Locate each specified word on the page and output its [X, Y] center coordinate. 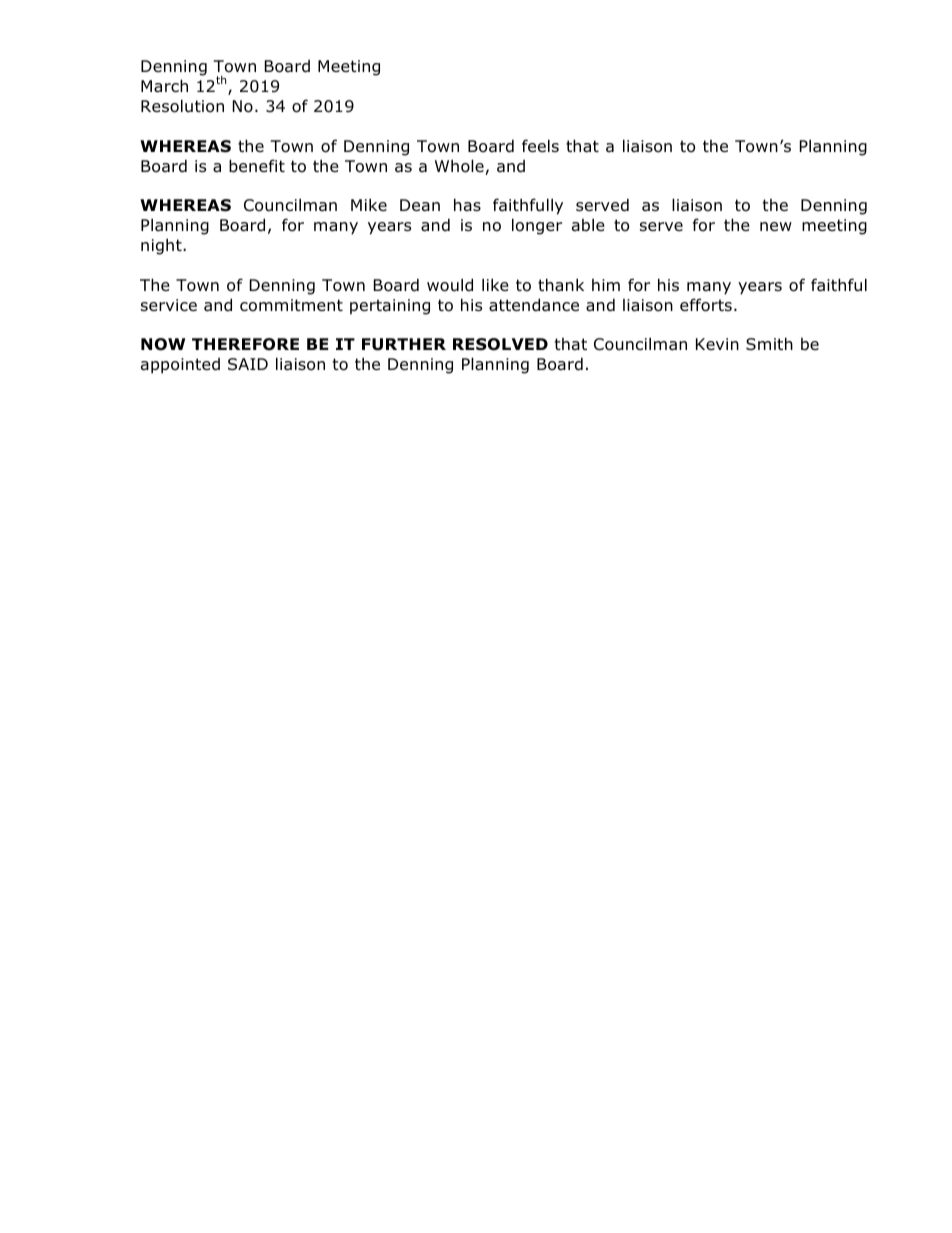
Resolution [182, 106]
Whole [460, 167]
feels [540, 145]
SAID [248, 364]
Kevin [717, 344]
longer [537, 226]
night [162, 247]
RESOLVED [500, 344]
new [776, 226]
